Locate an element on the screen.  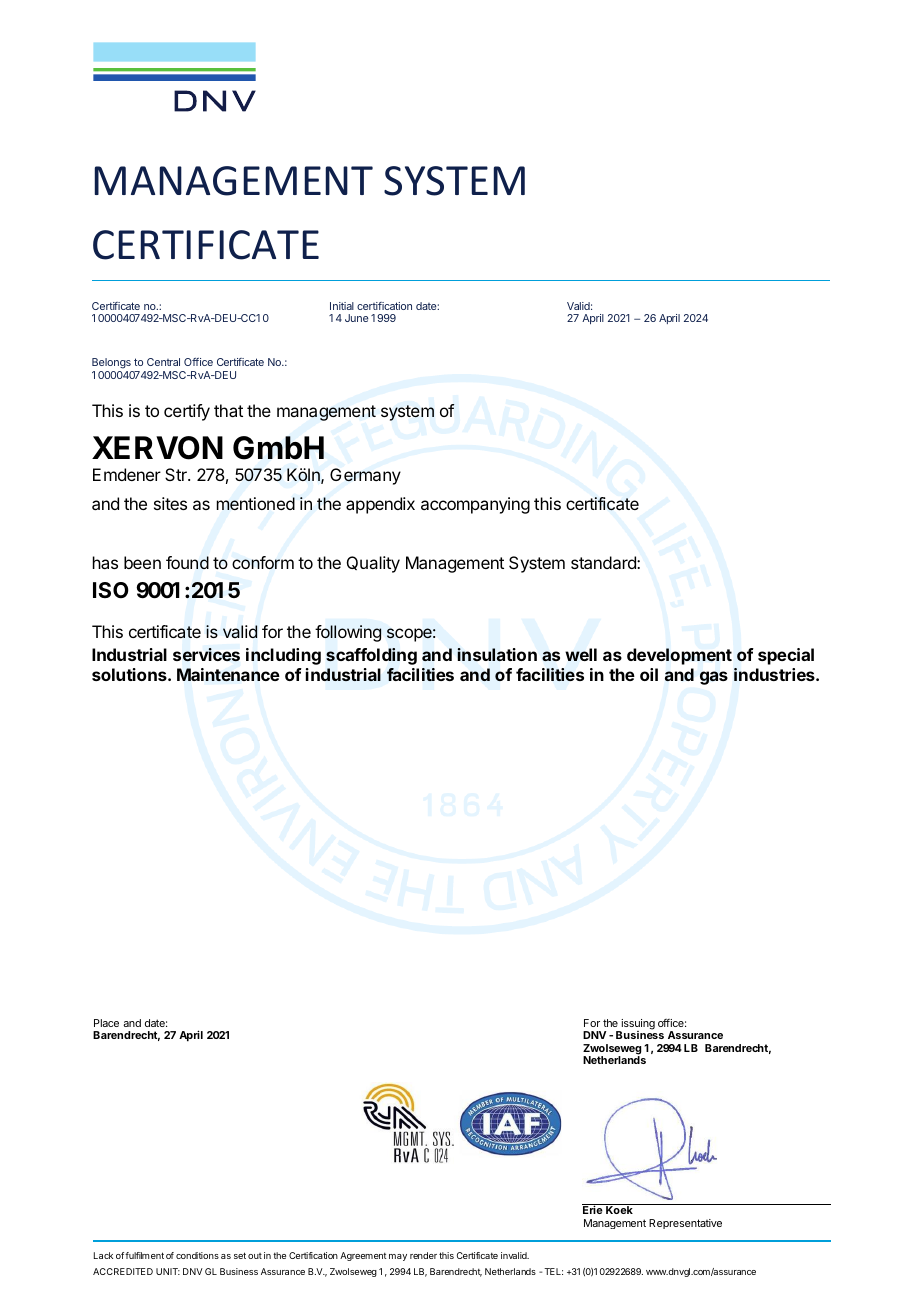
development is located at coordinates (679, 656).
